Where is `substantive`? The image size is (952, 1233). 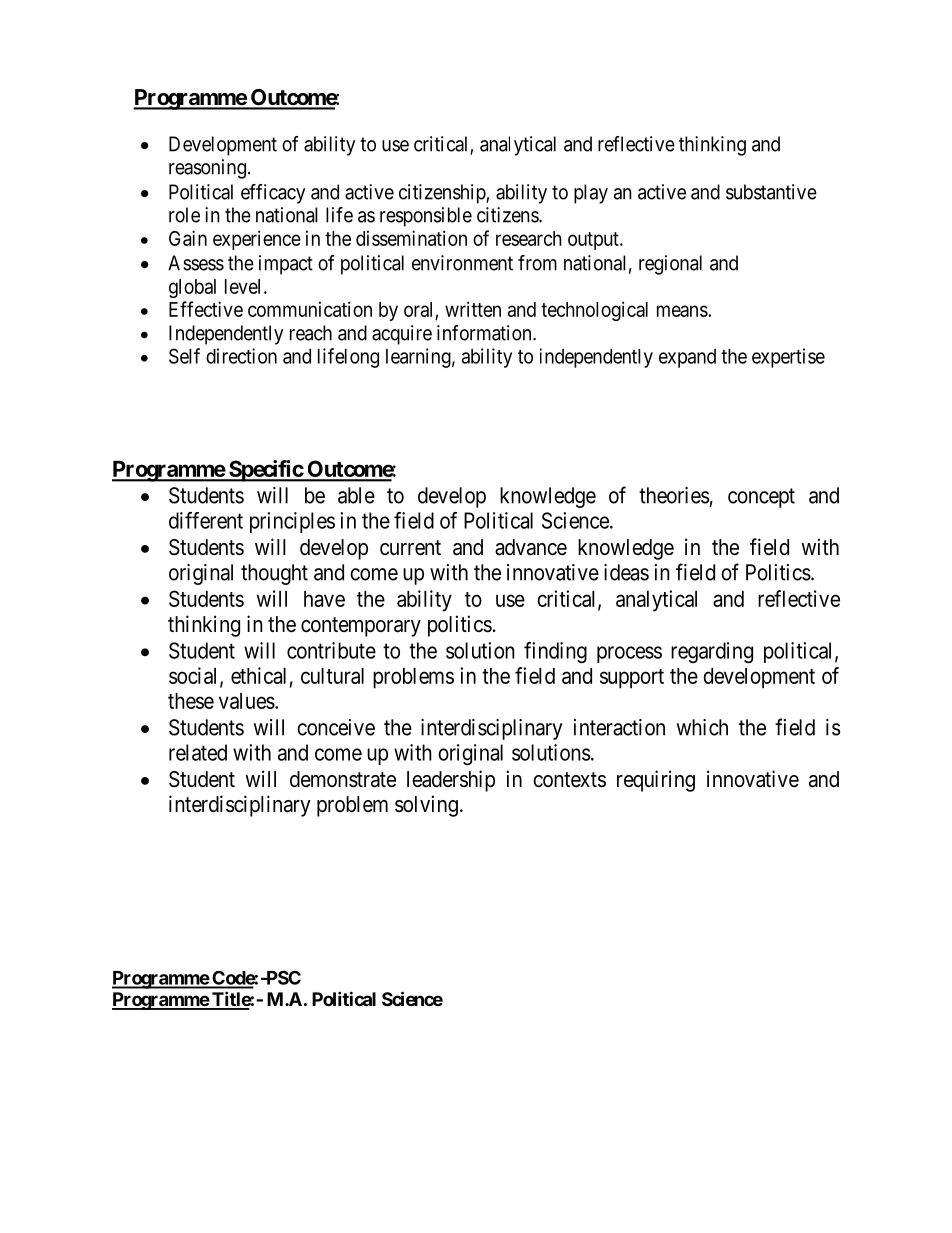
substantive is located at coordinates (771, 192).
